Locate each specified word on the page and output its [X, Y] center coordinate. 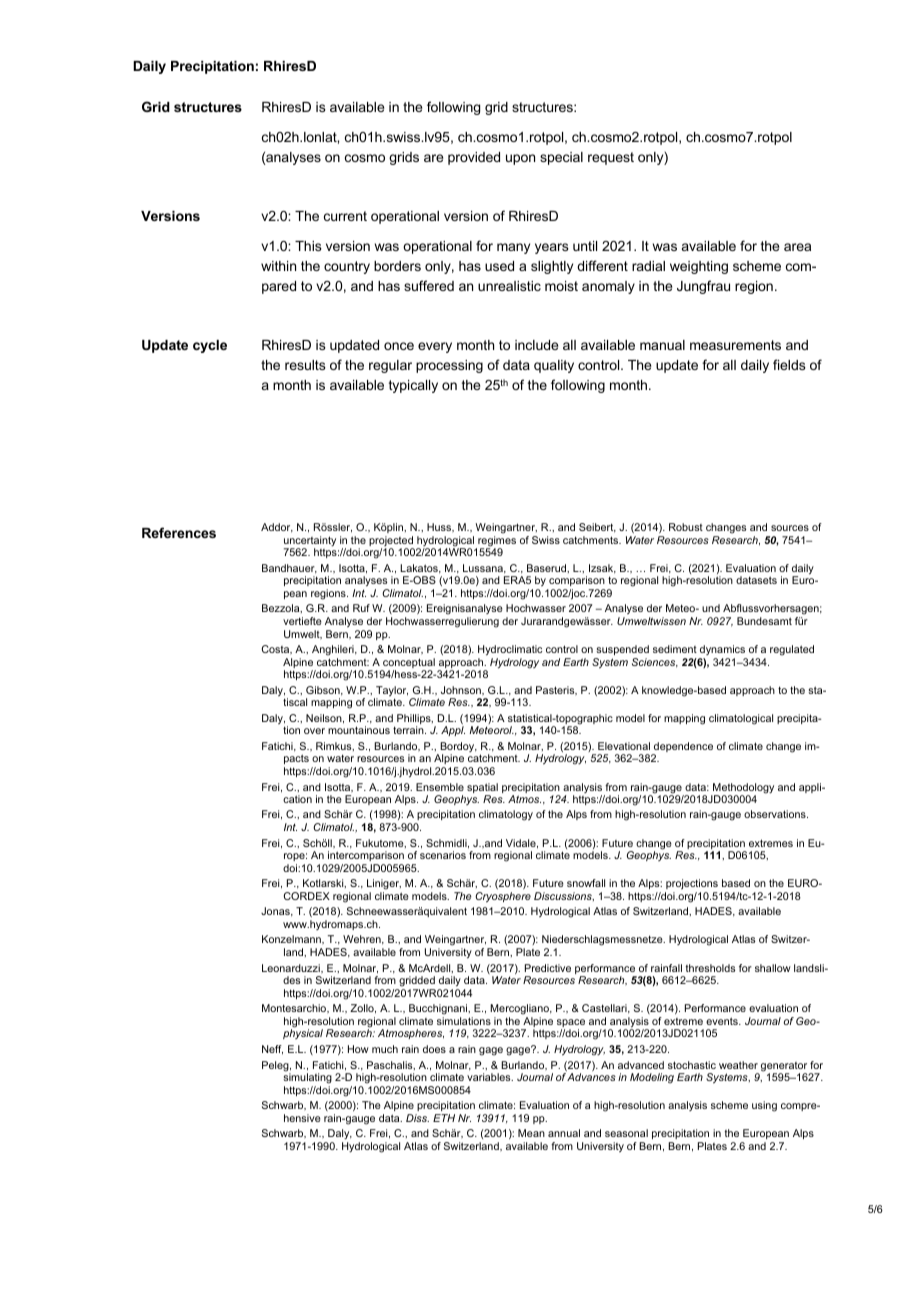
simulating [307, 1077]
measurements [735, 345]
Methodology [742, 789]
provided [474, 158]
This [308, 246]
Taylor [391, 692]
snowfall [586, 883]
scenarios [443, 855]
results [305, 365]
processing [449, 366]
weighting [699, 267]
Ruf [361, 608]
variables [490, 1077]
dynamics [722, 650]
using [764, 1106]
